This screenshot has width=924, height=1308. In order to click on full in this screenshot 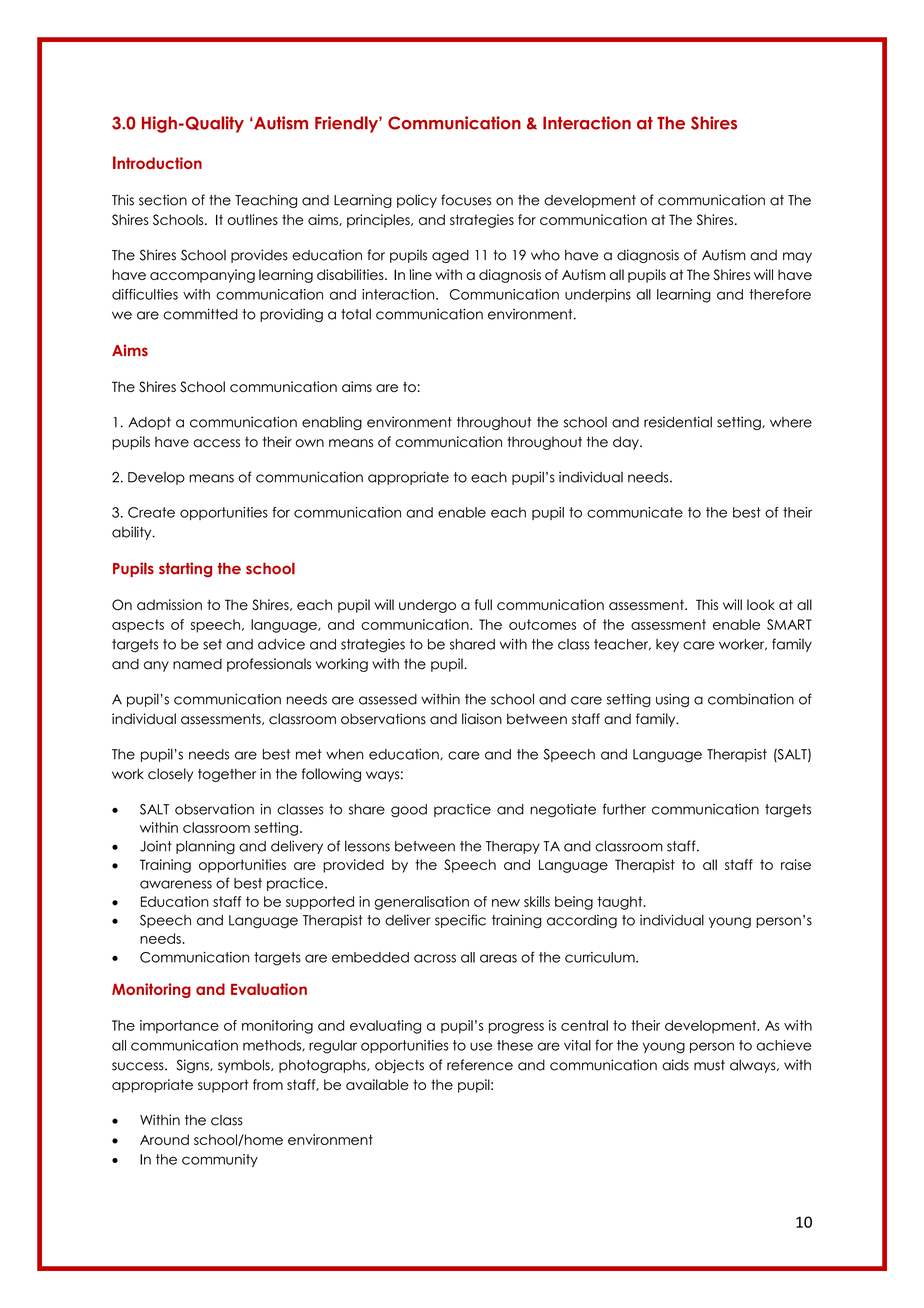, I will do `click(483, 604)`.
